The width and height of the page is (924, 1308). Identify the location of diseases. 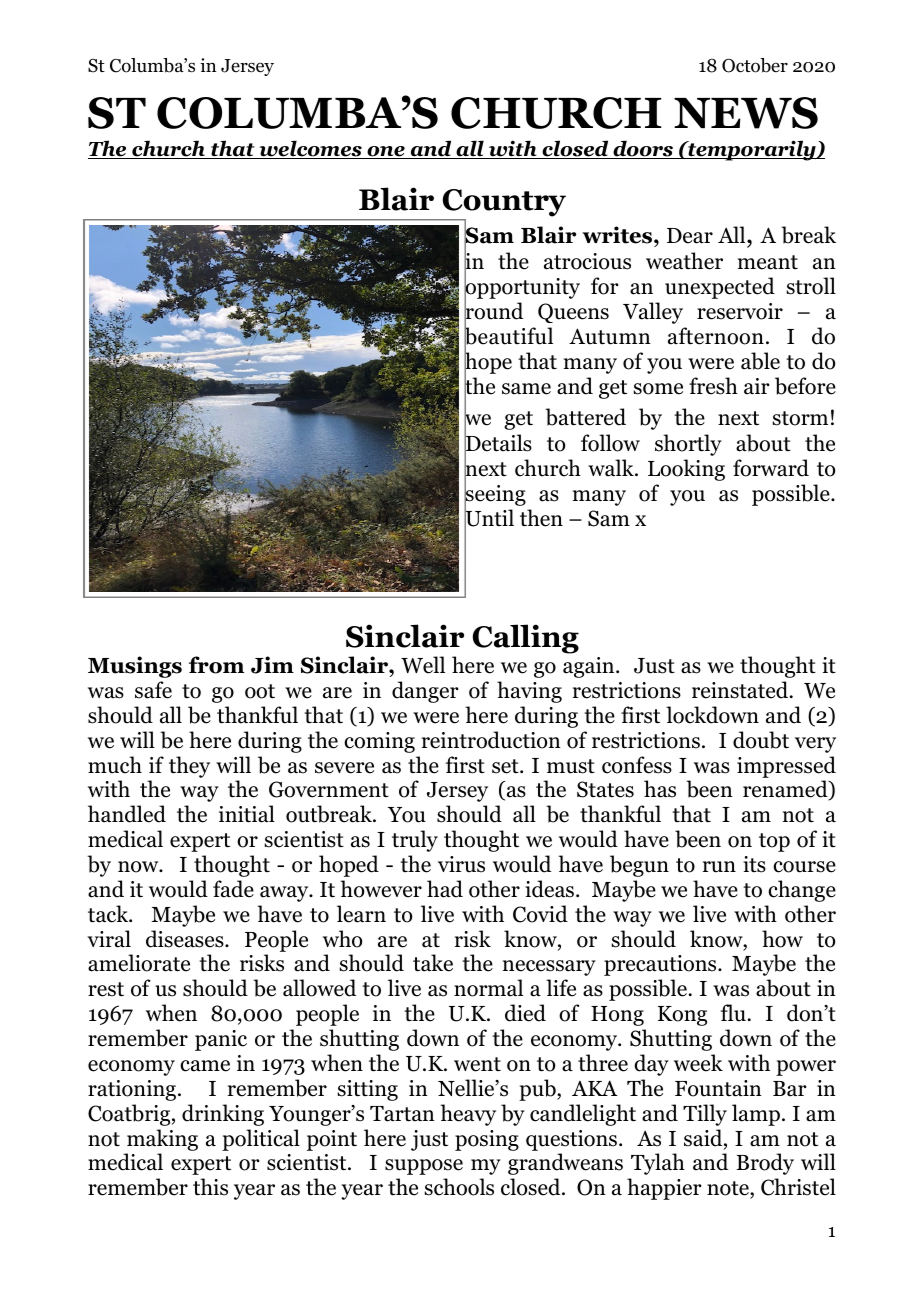
(186, 939).
